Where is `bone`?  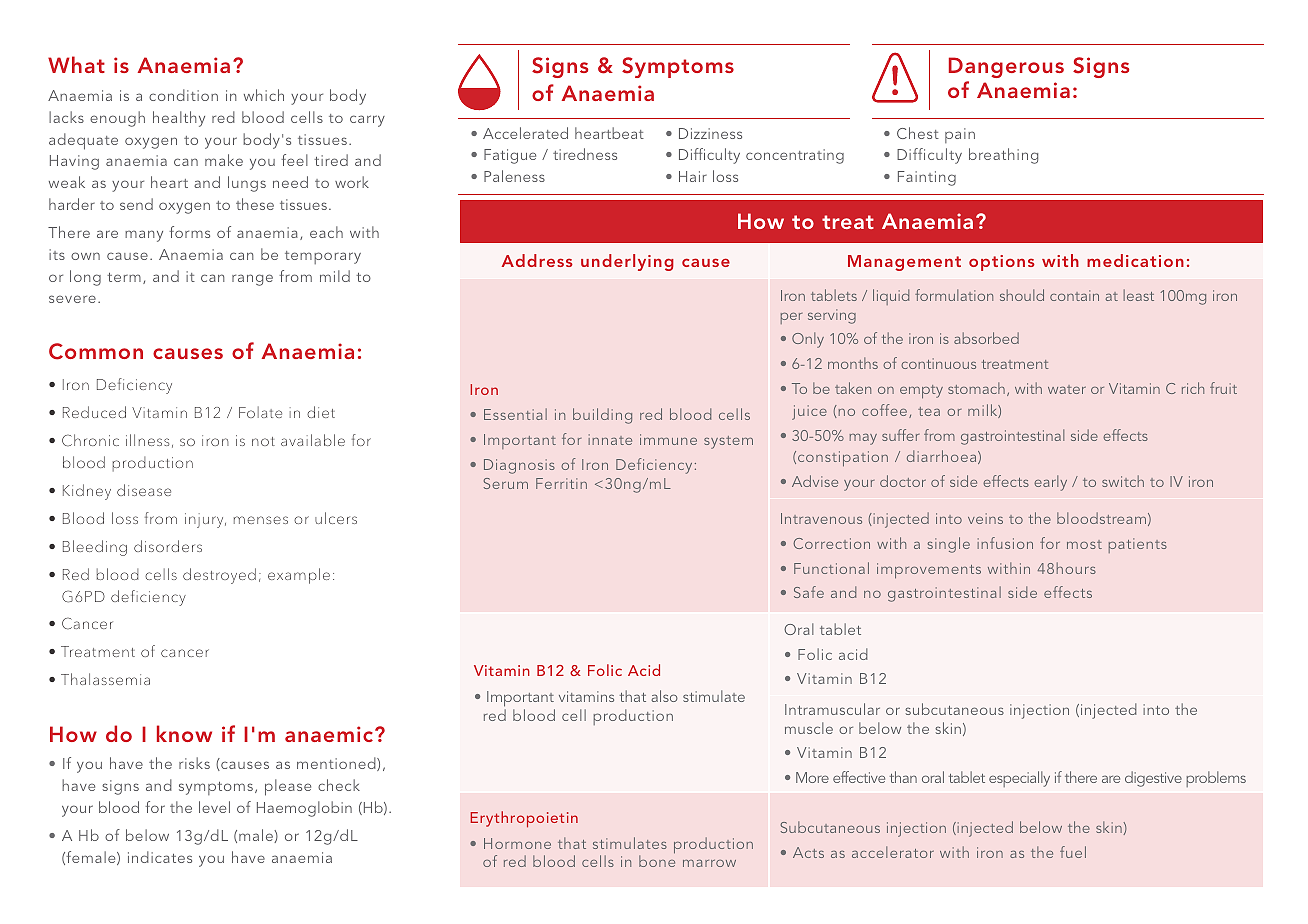
bone is located at coordinates (657, 861).
